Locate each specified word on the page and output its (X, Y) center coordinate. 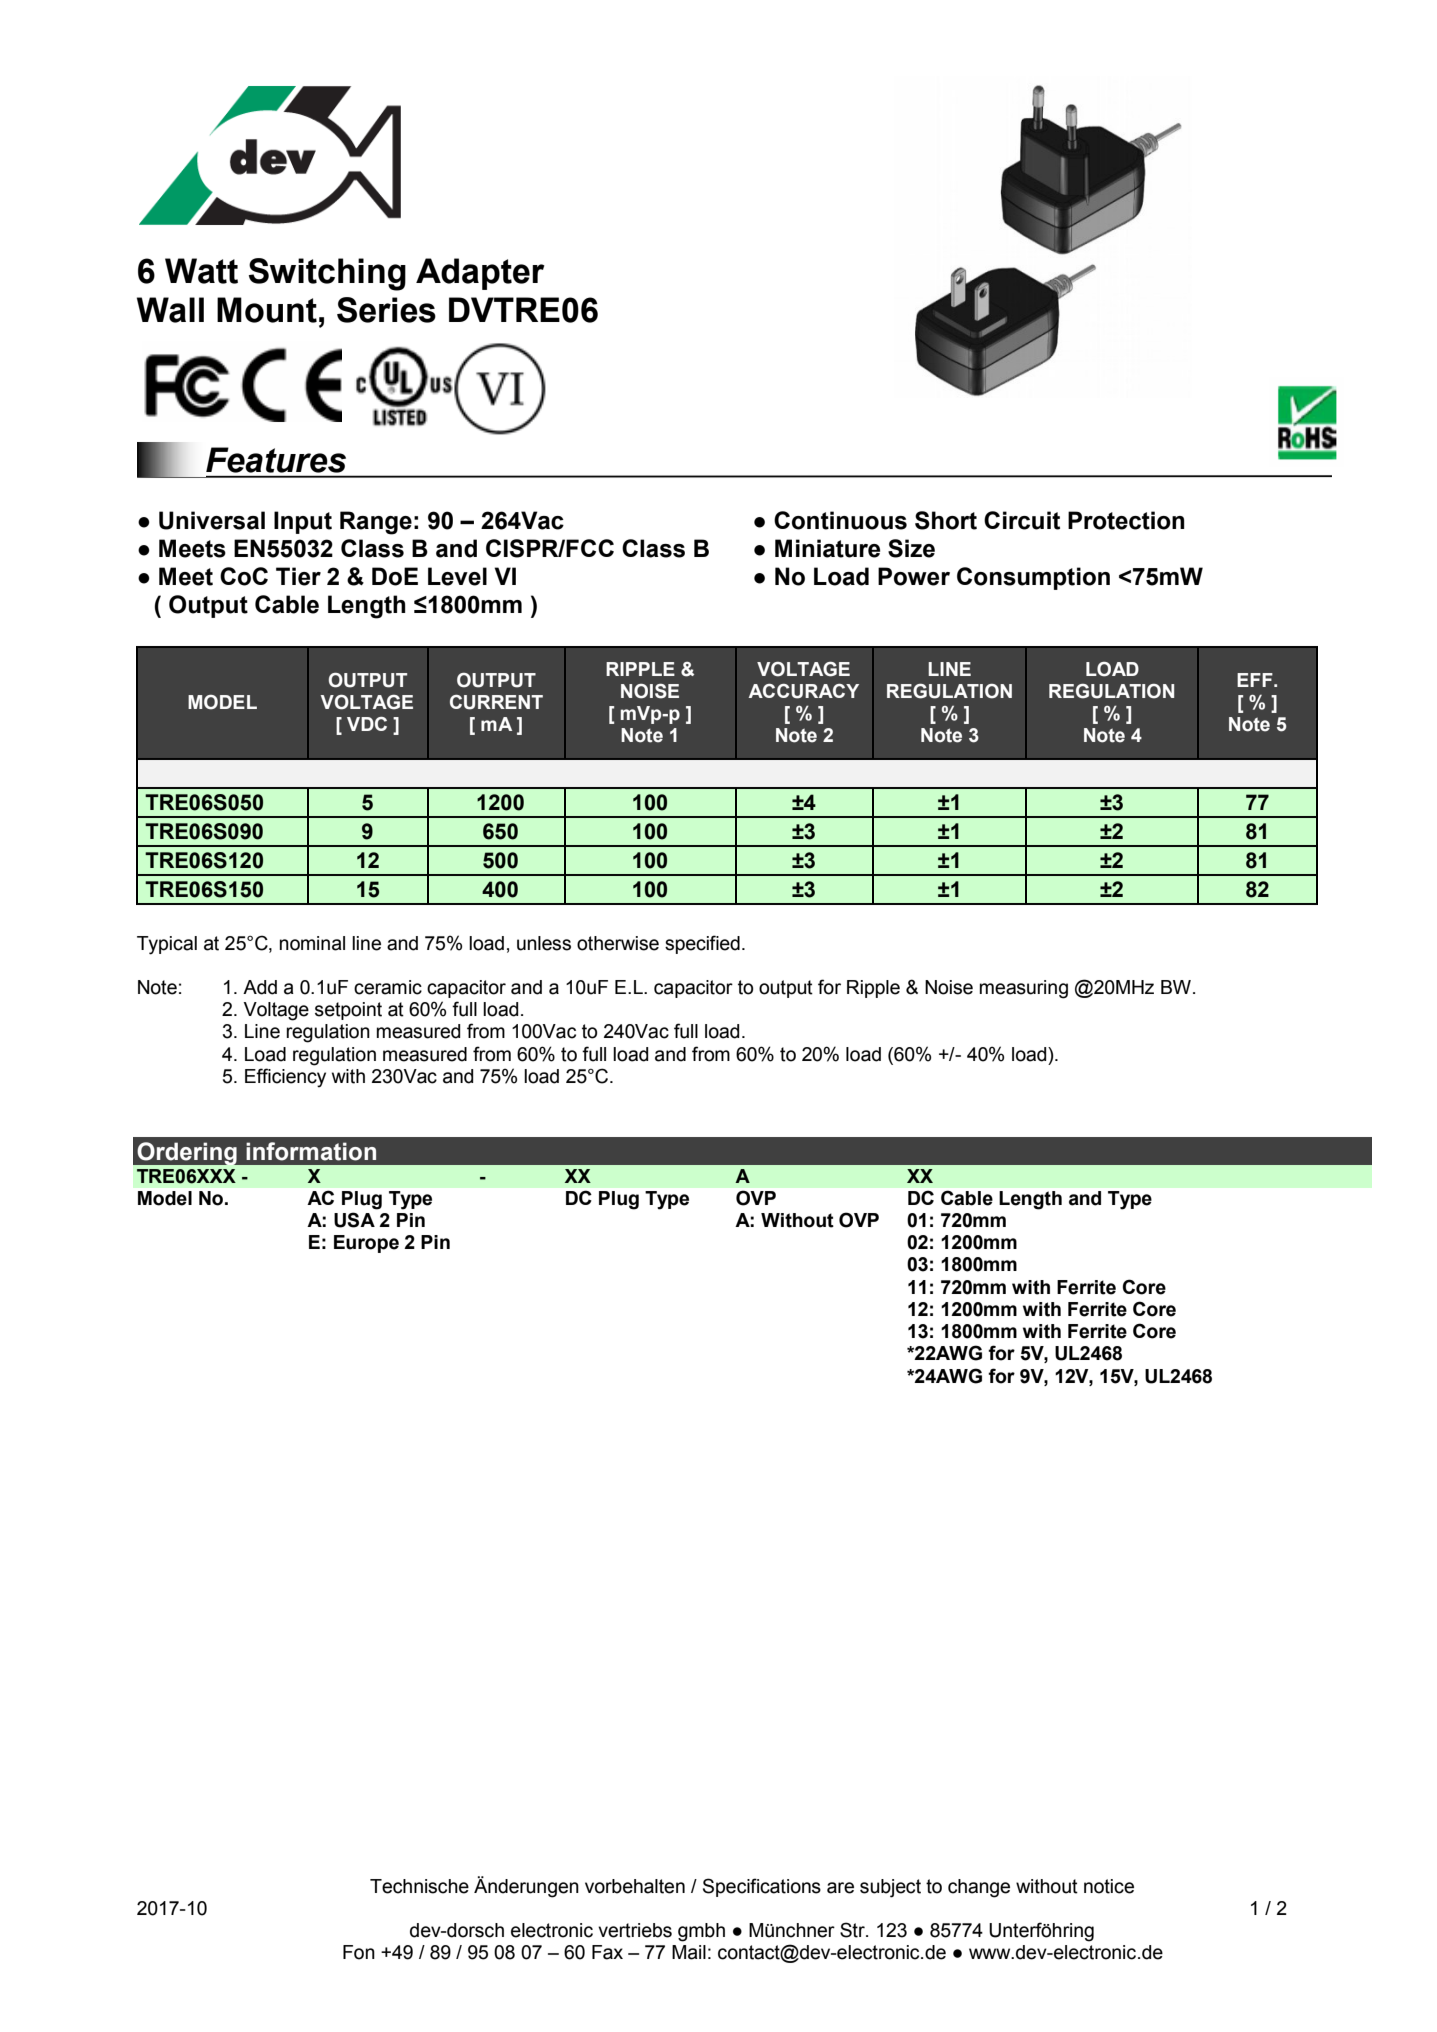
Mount (267, 310)
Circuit (1022, 520)
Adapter (480, 274)
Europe (366, 1244)
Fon (359, 1952)
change (979, 1888)
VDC (367, 724)
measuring (1024, 989)
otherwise (618, 943)
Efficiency (285, 1078)
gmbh (701, 1932)
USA (354, 1220)
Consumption (1033, 578)
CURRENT (496, 702)
